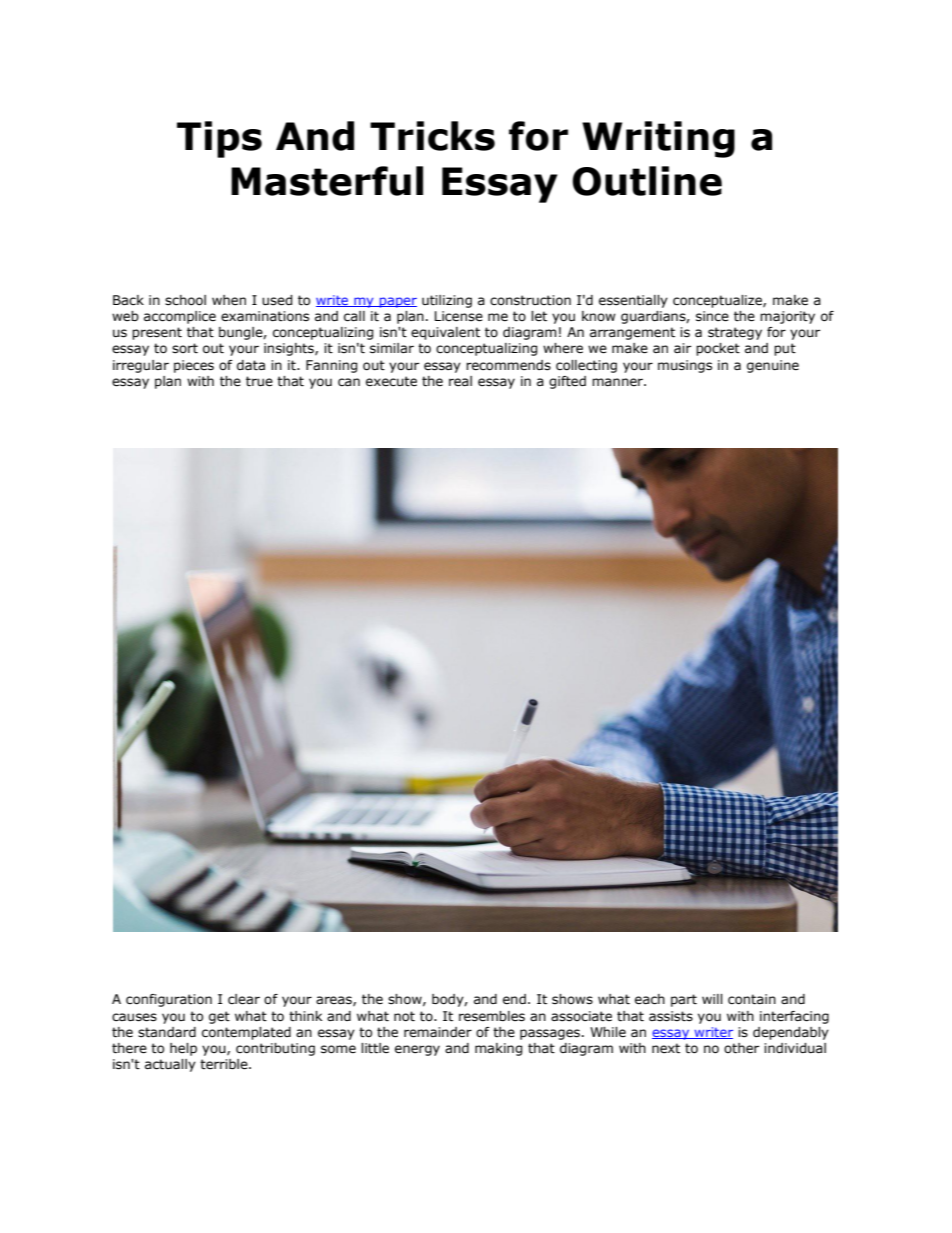 The width and height of the page is (952, 1233). I want to click on pieces, so click(194, 366).
